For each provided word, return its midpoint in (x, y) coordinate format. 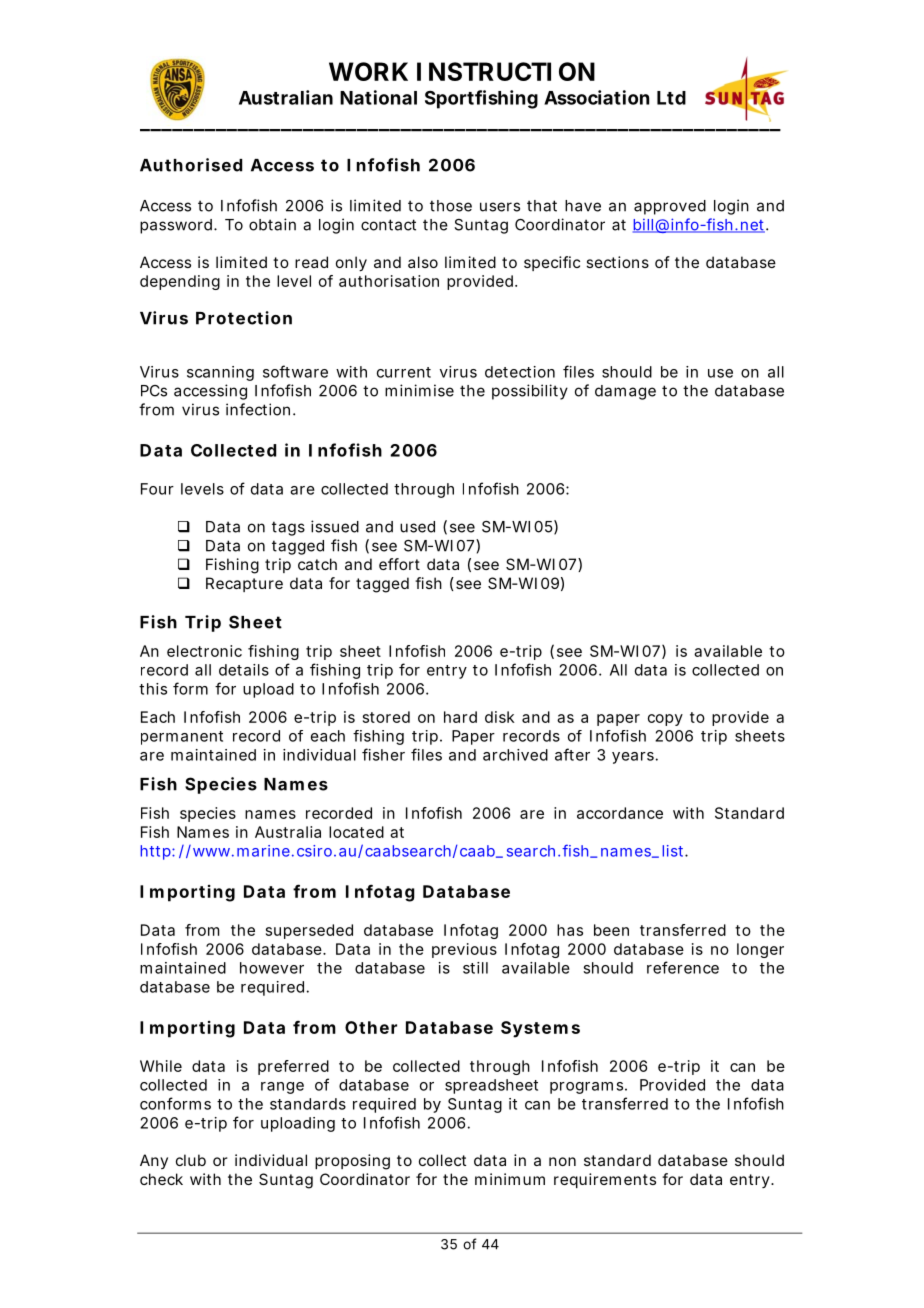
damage (625, 392)
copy (665, 720)
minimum (510, 1179)
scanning (220, 373)
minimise (419, 390)
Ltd (671, 98)
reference (683, 967)
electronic (204, 651)
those (451, 206)
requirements (605, 1180)
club (191, 1160)
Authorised (191, 165)
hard (460, 717)
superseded (309, 931)
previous (464, 950)
